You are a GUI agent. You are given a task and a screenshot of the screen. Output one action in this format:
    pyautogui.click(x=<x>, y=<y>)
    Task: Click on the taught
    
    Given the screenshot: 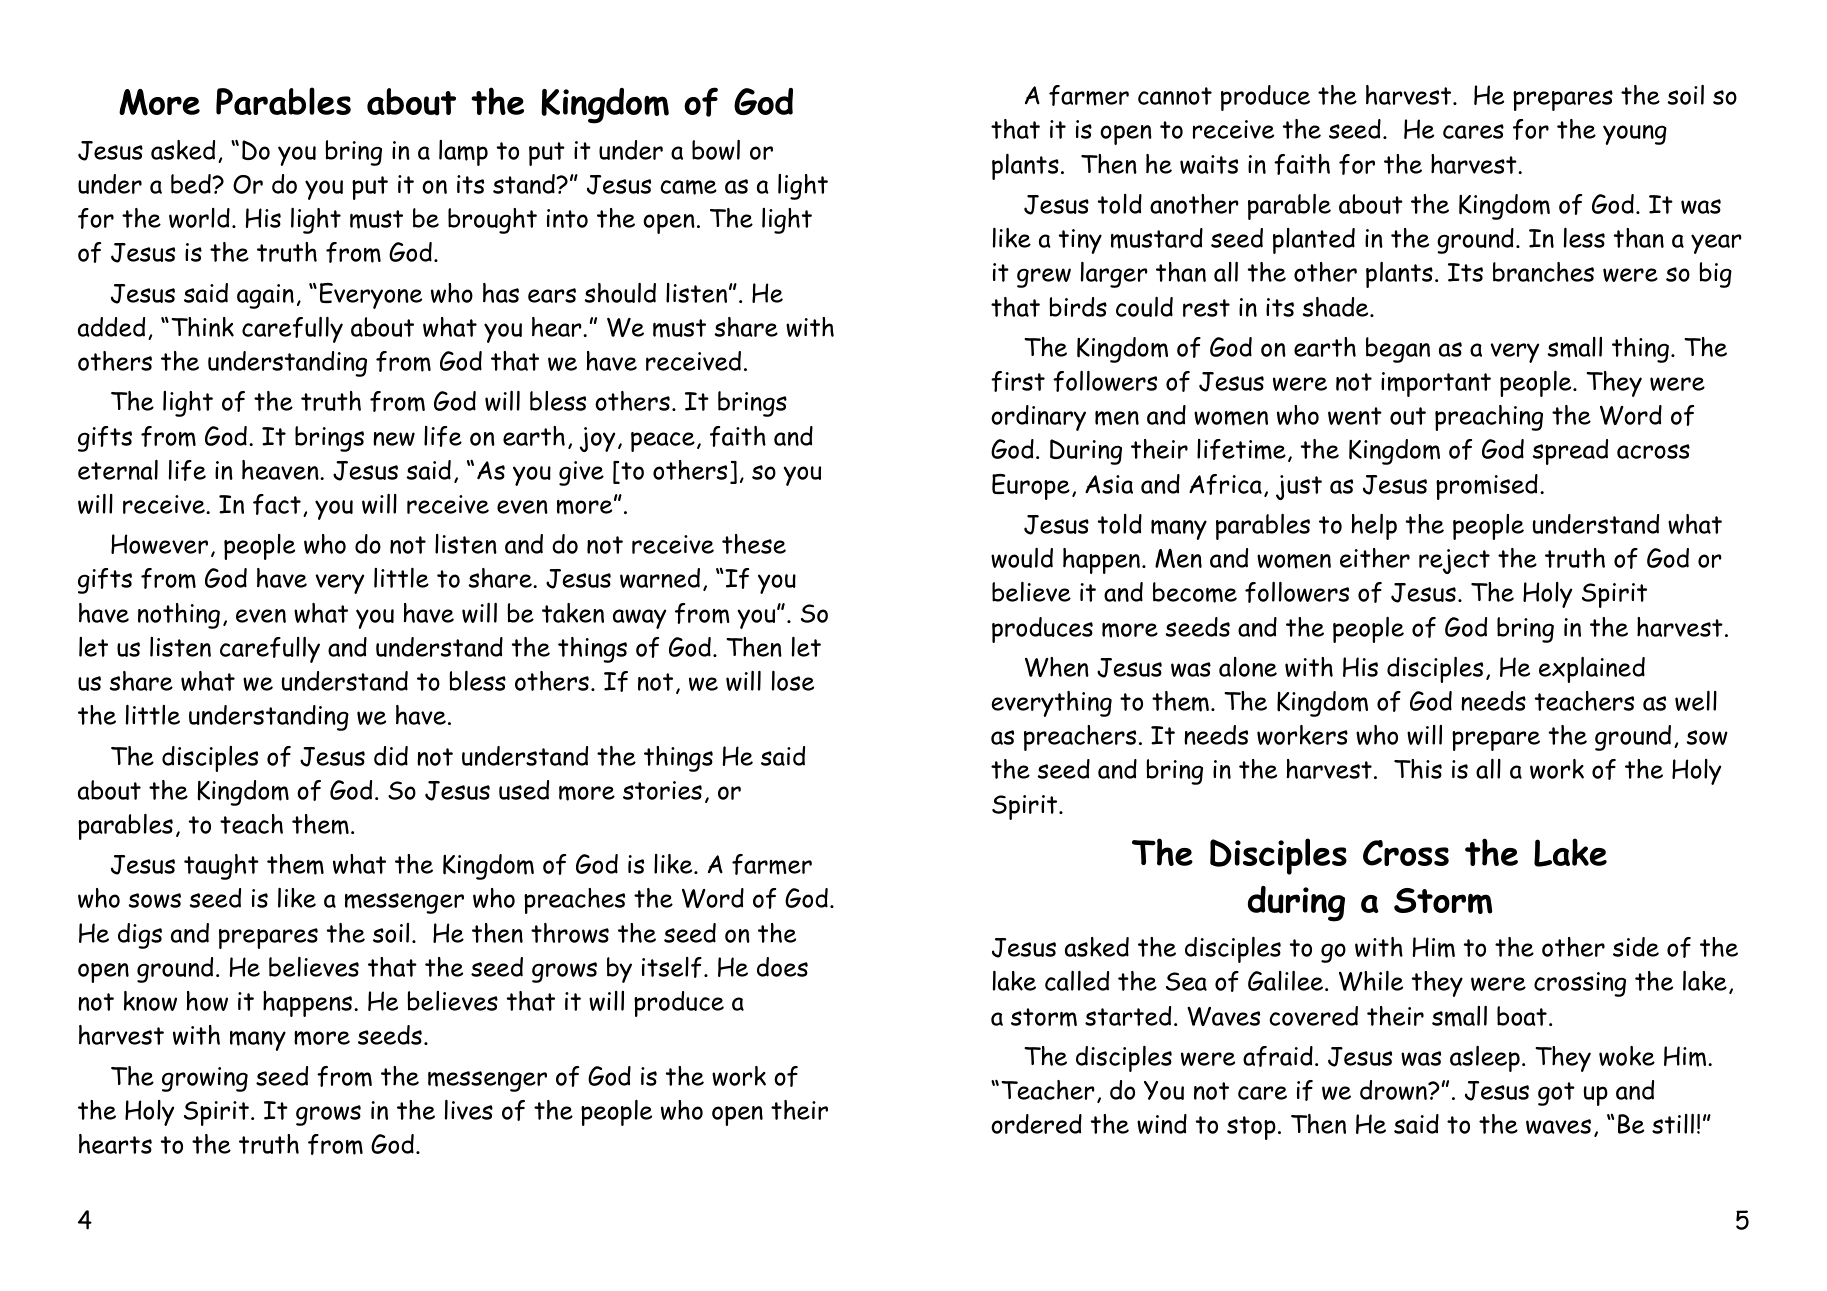 What is the action you would take?
    pyautogui.click(x=221, y=867)
